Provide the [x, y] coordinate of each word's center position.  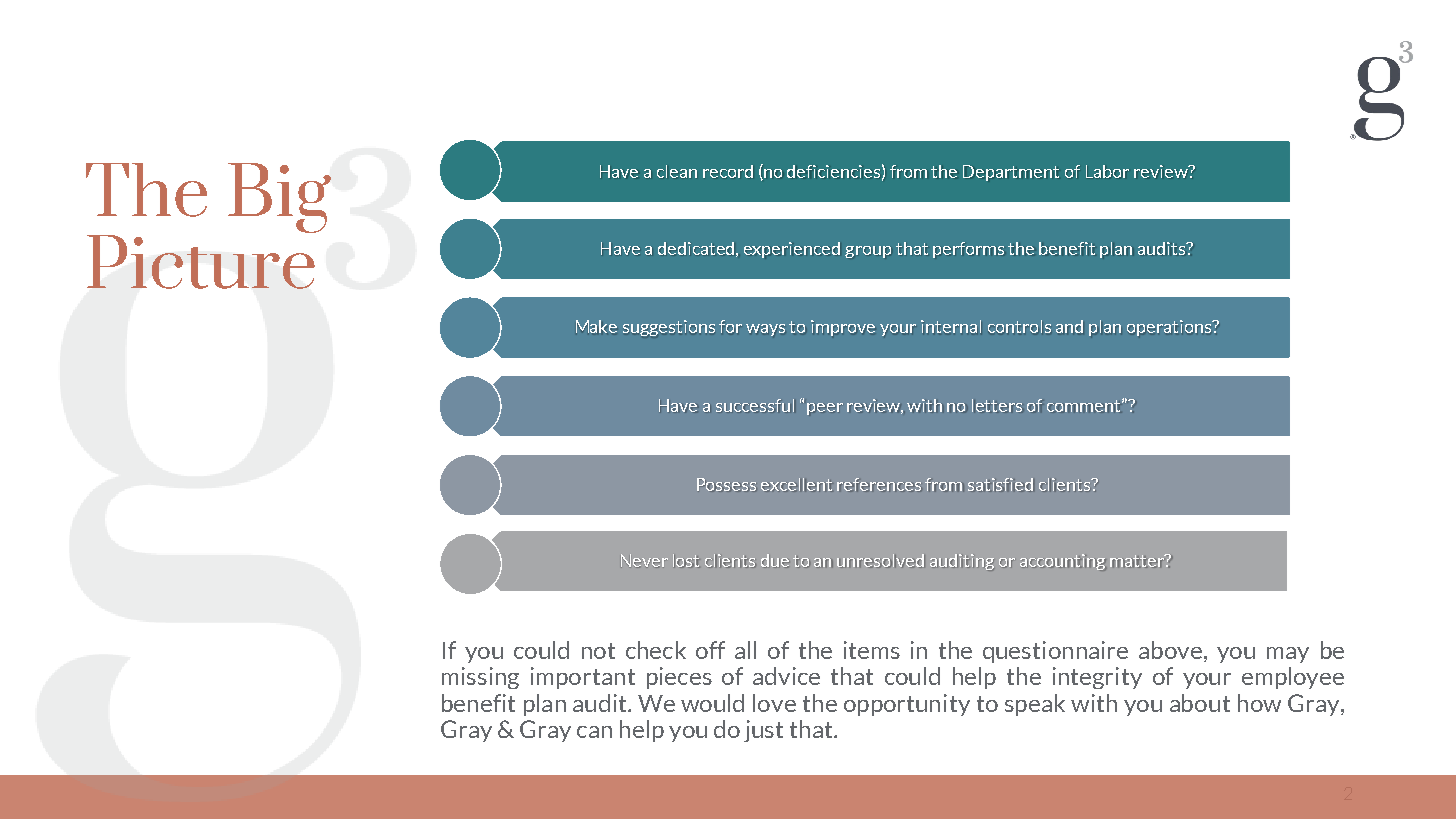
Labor [1107, 171]
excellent [796, 484]
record [728, 171]
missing [480, 678]
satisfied [1001, 484]
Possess [727, 484]
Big [279, 198]
